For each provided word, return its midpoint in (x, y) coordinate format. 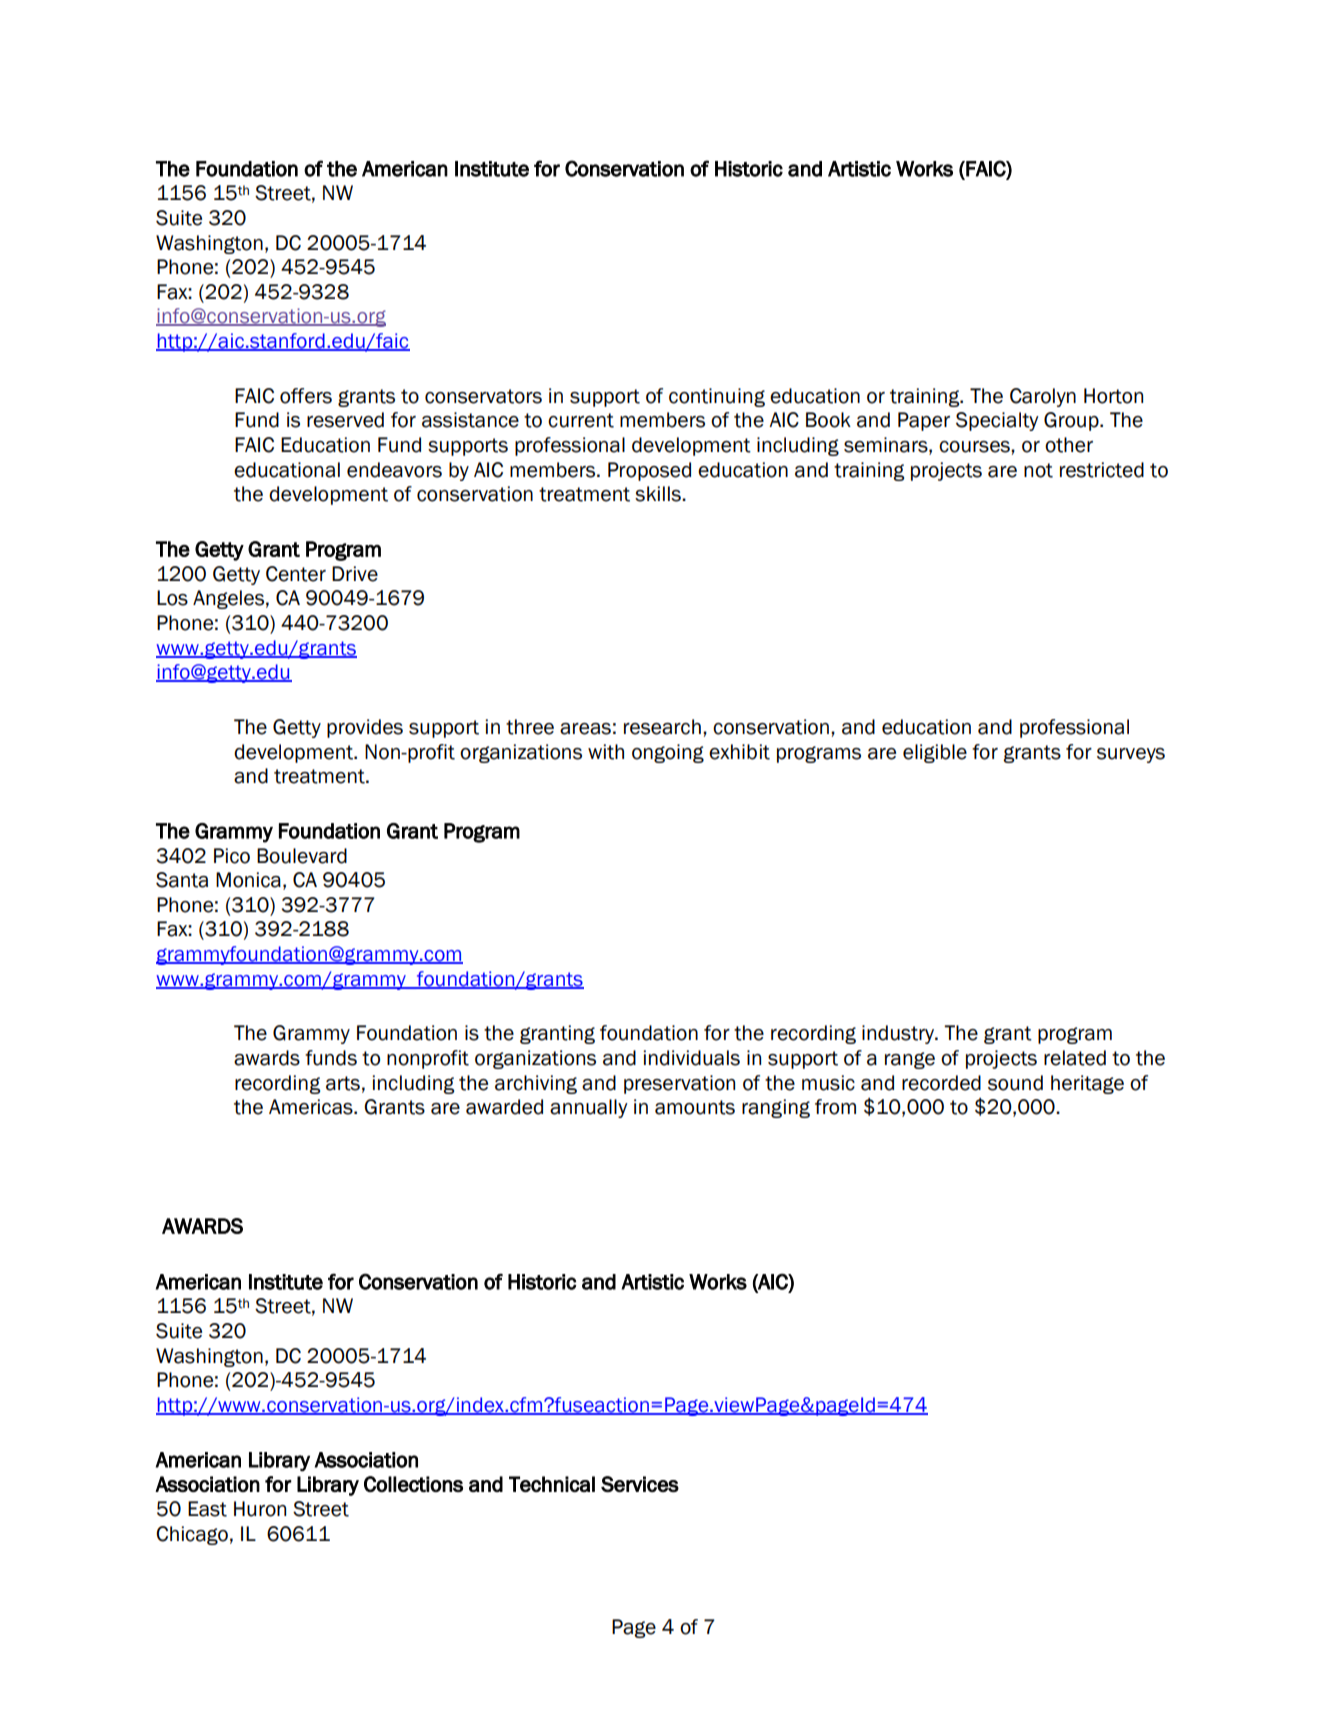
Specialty (997, 421)
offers (306, 396)
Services (640, 1484)
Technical (552, 1484)
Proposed (649, 471)
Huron (260, 1509)
